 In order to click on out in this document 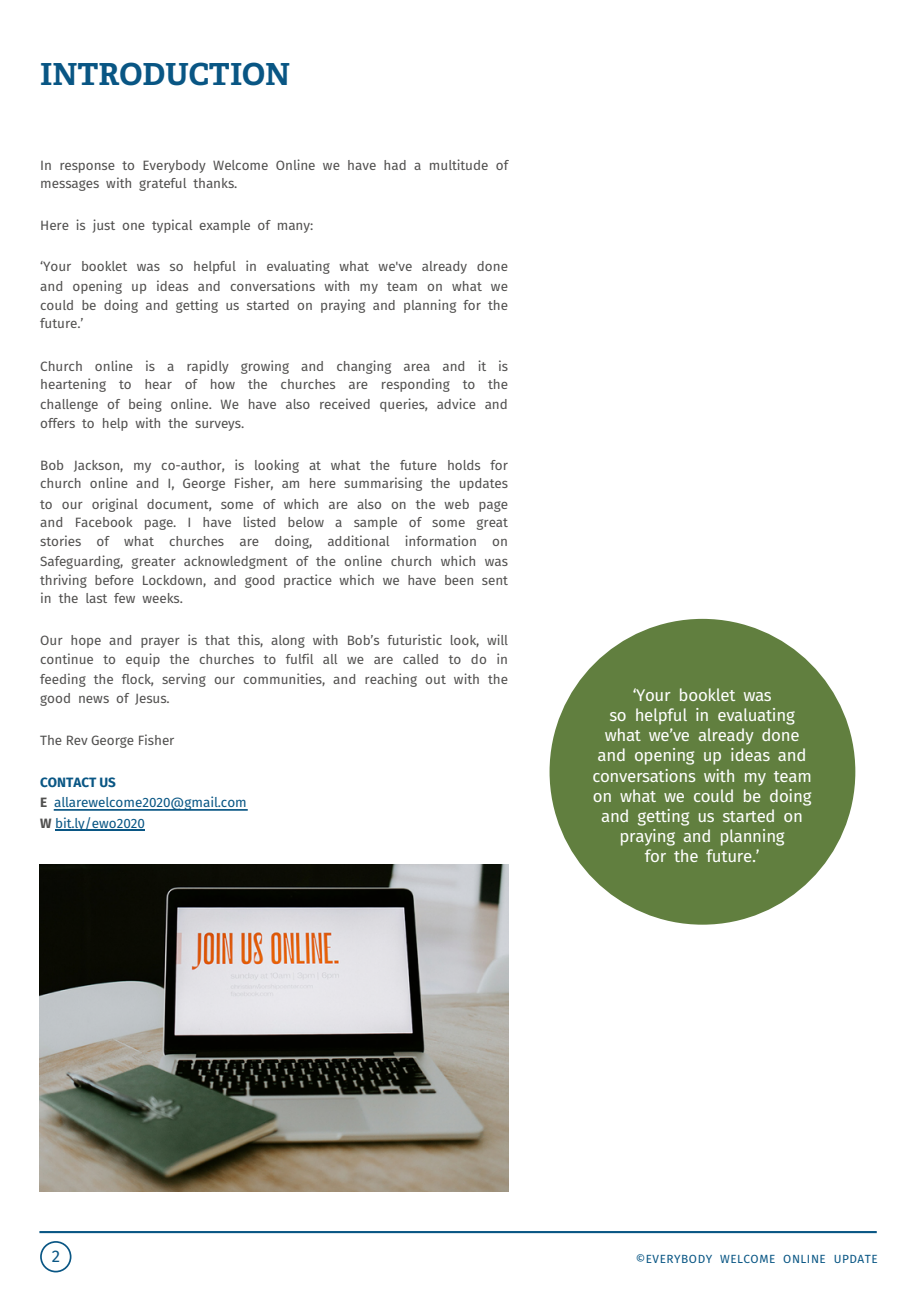, I will do `click(435, 679)`.
